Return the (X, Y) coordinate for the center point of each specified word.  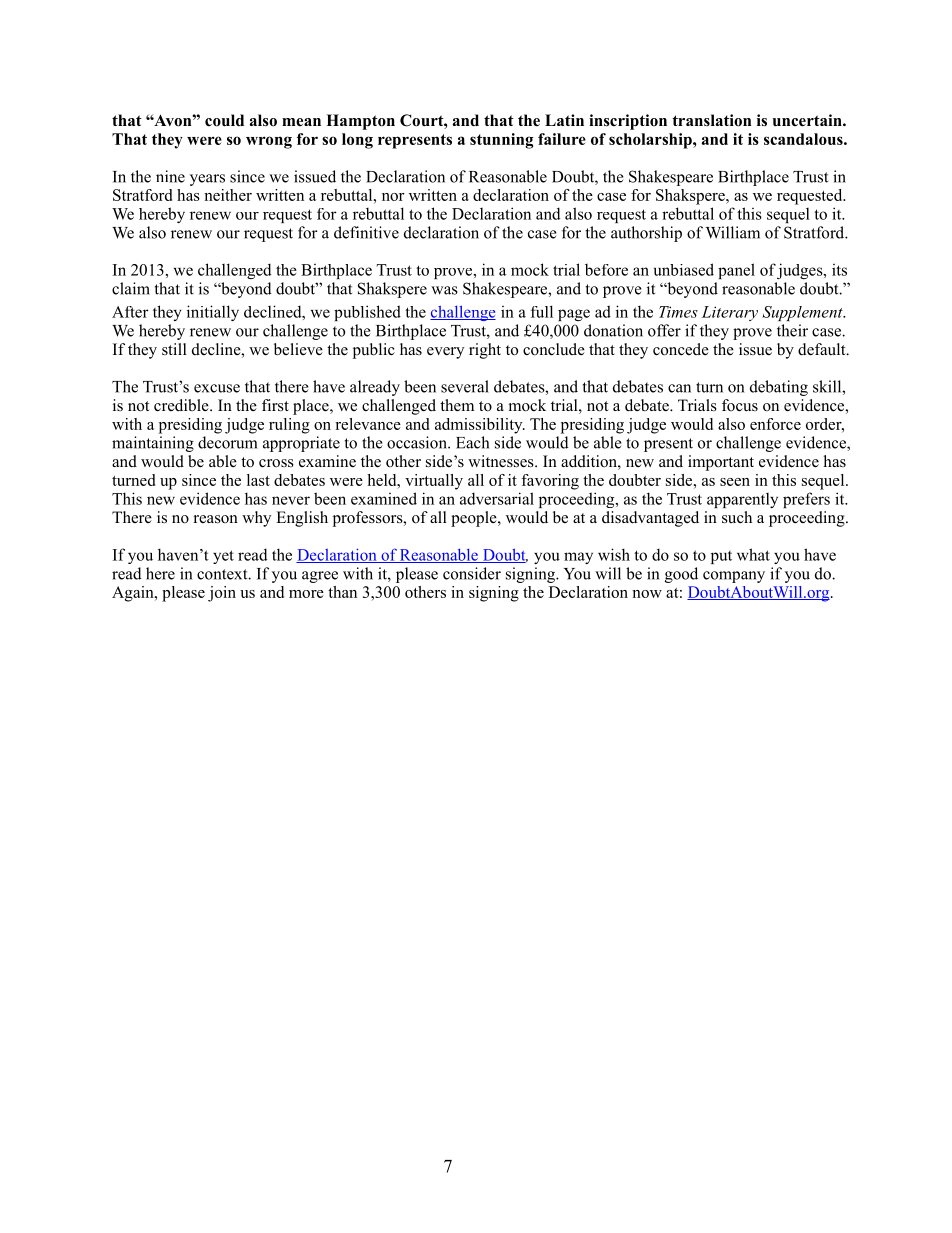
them (457, 405)
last (258, 480)
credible (182, 405)
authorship (646, 234)
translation (711, 120)
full (542, 311)
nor (393, 197)
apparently (742, 500)
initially (213, 313)
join (222, 594)
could (224, 120)
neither (228, 195)
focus (740, 405)
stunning (502, 141)
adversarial (497, 498)
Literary (730, 313)
